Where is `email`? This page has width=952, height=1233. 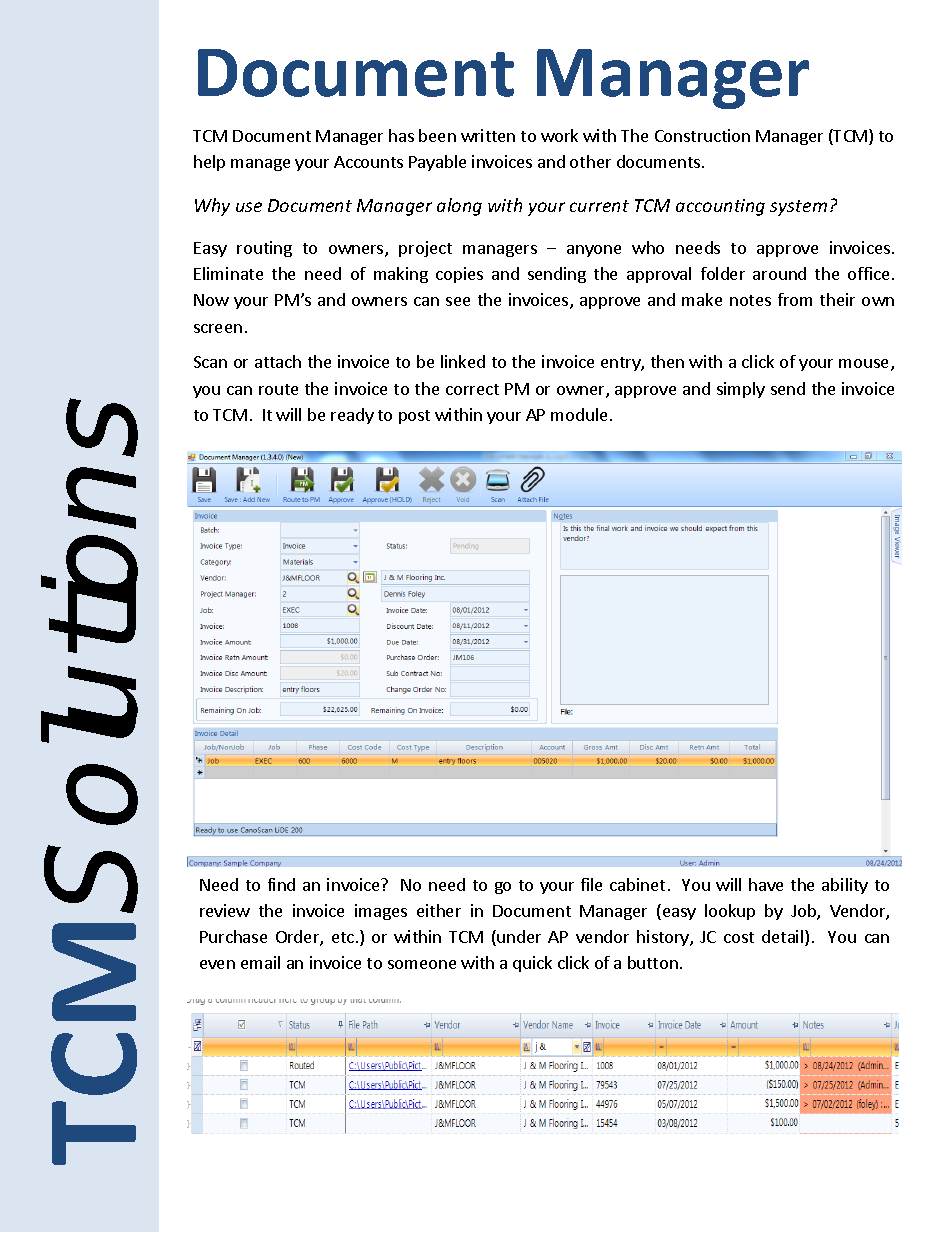
email is located at coordinates (260, 962).
